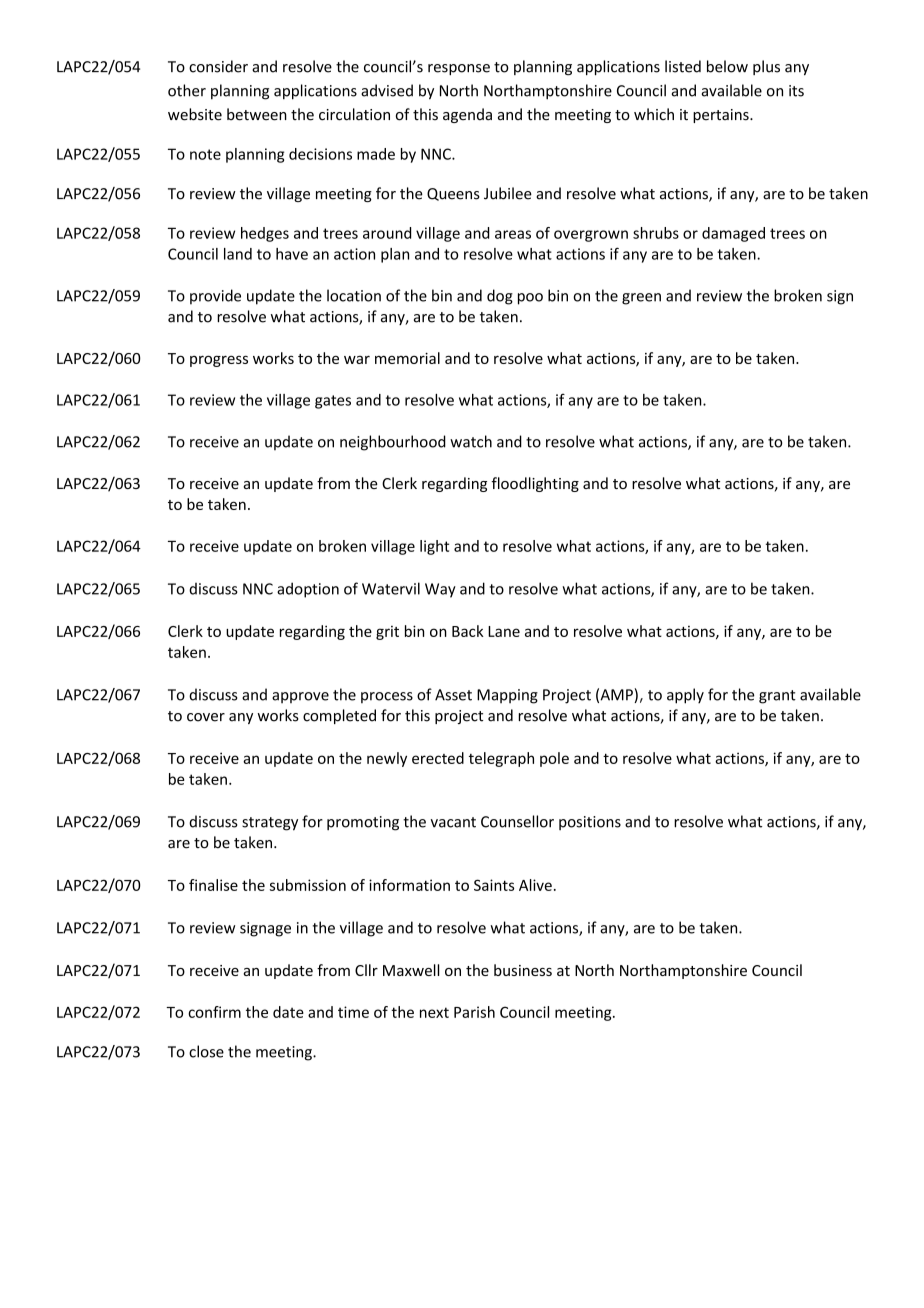  Describe the element at coordinates (257, 114) in the page. I see `between` at that location.
